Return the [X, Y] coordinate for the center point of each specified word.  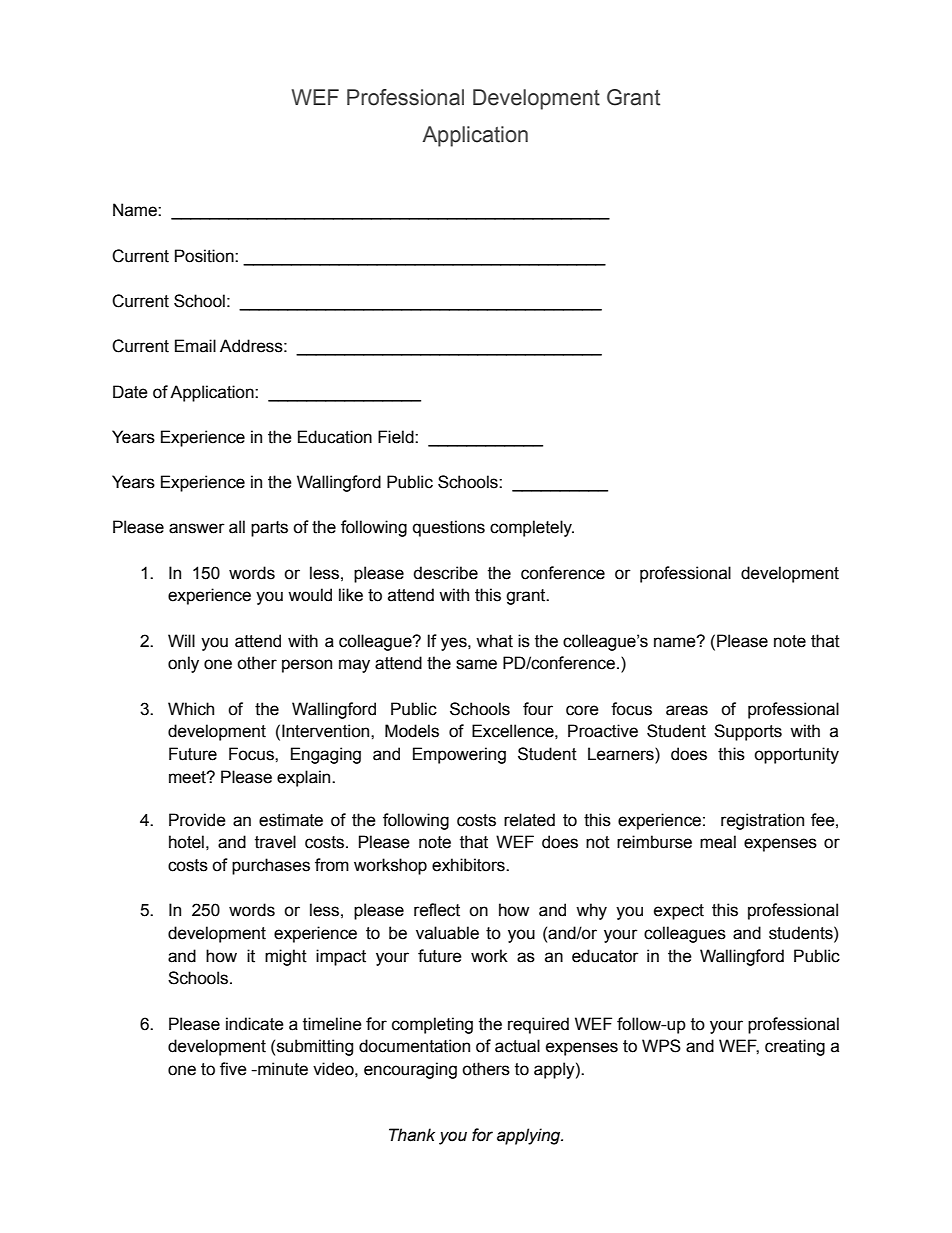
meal [718, 842]
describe [445, 573]
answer [197, 528]
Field [397, 437]
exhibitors [469, 865]
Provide [197, 820]
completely [532, 528]
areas [687, 710]
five [233, 1069]
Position [205, 256]
